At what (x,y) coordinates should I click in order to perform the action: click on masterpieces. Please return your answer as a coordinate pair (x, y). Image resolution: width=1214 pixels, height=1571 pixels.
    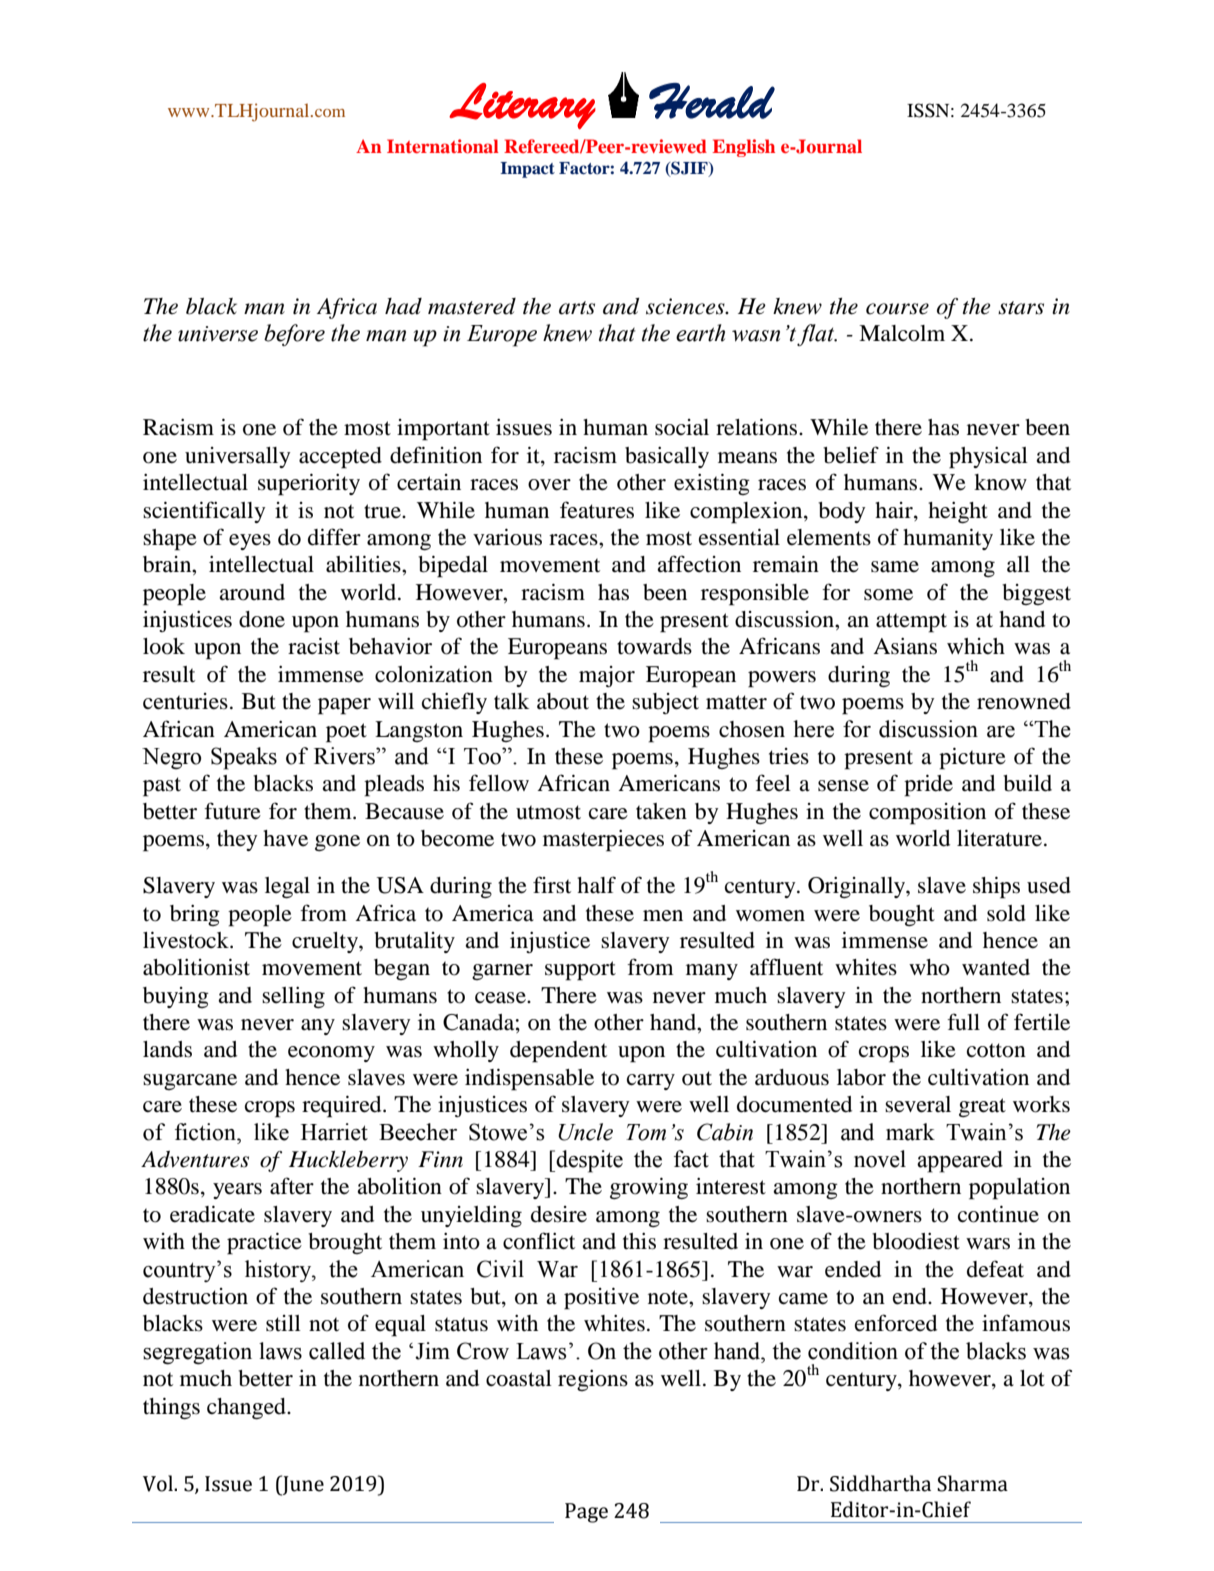
    Looking at the image, I should click on (603, 841).
